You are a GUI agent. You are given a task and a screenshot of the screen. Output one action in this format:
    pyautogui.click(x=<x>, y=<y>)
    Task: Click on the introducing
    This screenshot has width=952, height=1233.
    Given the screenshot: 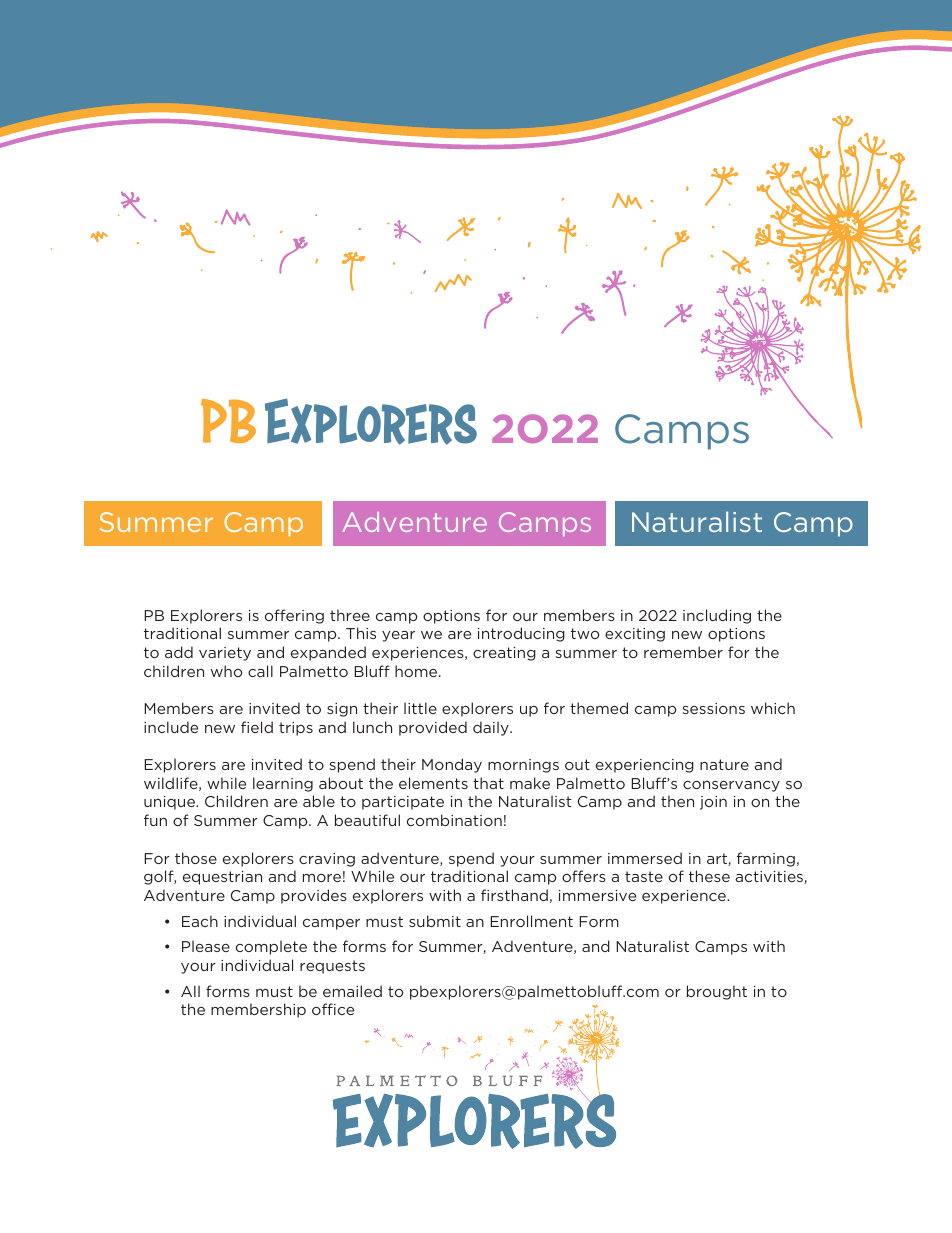 What is the action you would take?
    pyautogui.click(x=521, y=634)
